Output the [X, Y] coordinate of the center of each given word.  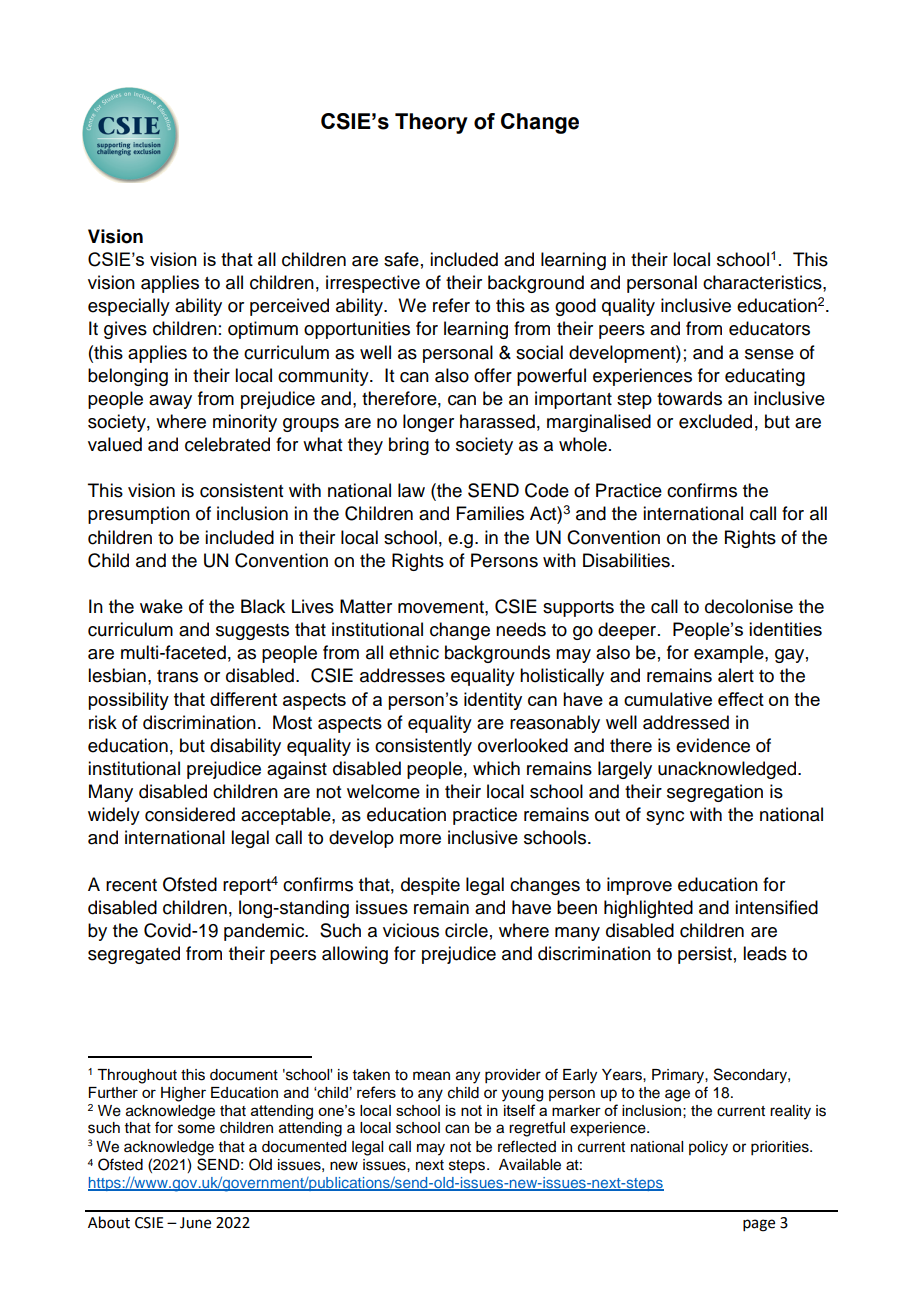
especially [129, 307]
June [195, 1223]
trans [177, 676]
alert [736, 675]
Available [530, 1165]
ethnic [414, 652]
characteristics [763, 282]
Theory [431, 123]
